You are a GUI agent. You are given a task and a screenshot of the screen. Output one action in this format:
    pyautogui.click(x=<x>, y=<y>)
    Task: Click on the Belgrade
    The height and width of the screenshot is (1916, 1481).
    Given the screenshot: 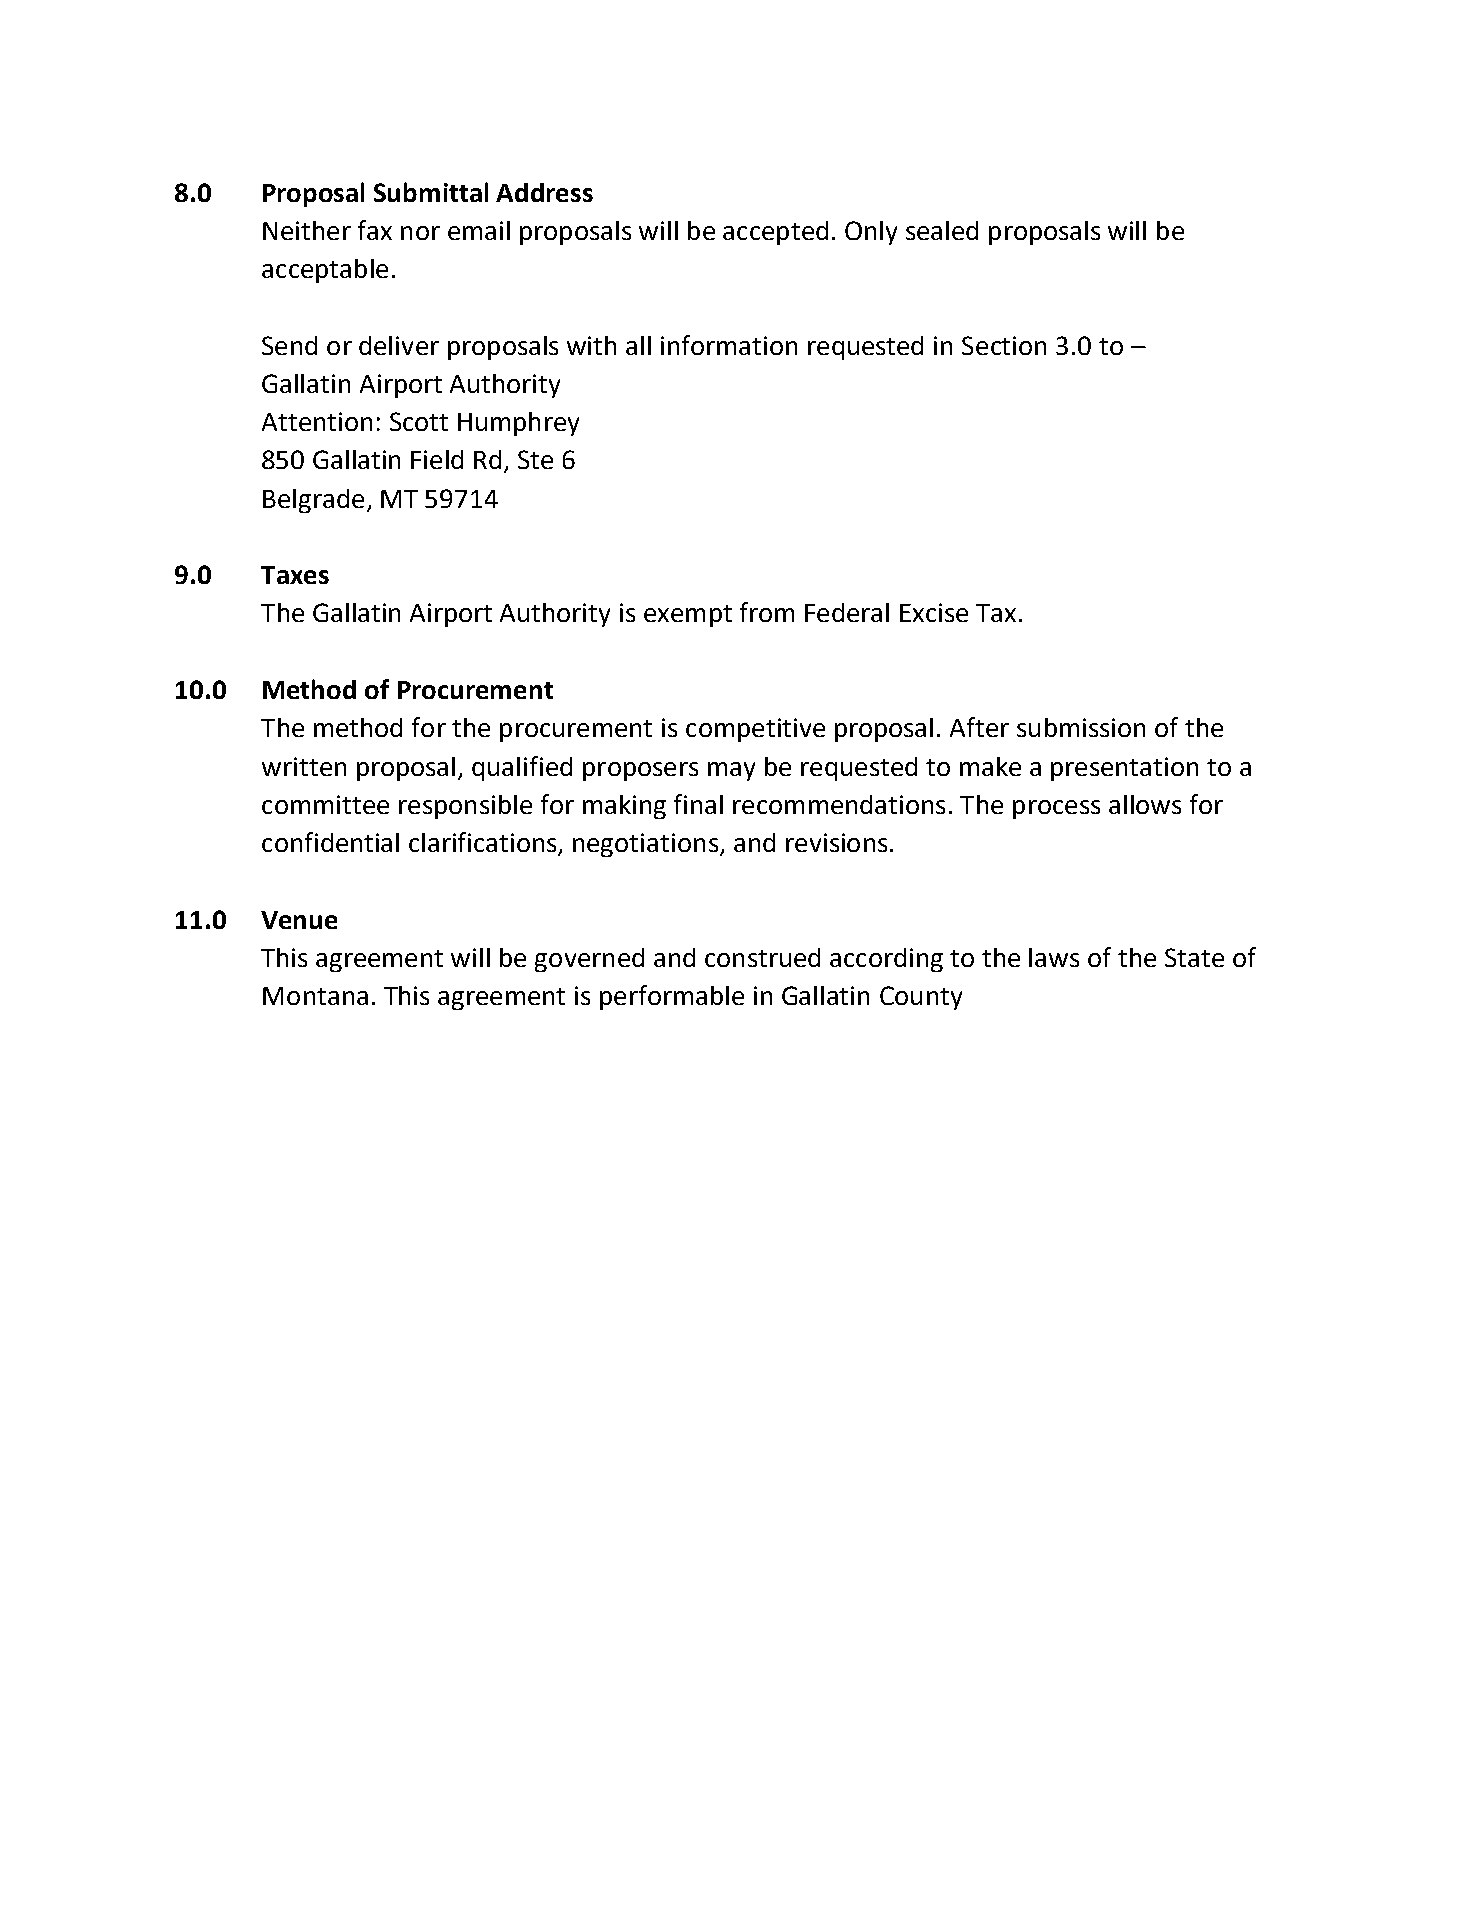 What is the action you would take?
    pyautogui.click(x=313, y=501)
